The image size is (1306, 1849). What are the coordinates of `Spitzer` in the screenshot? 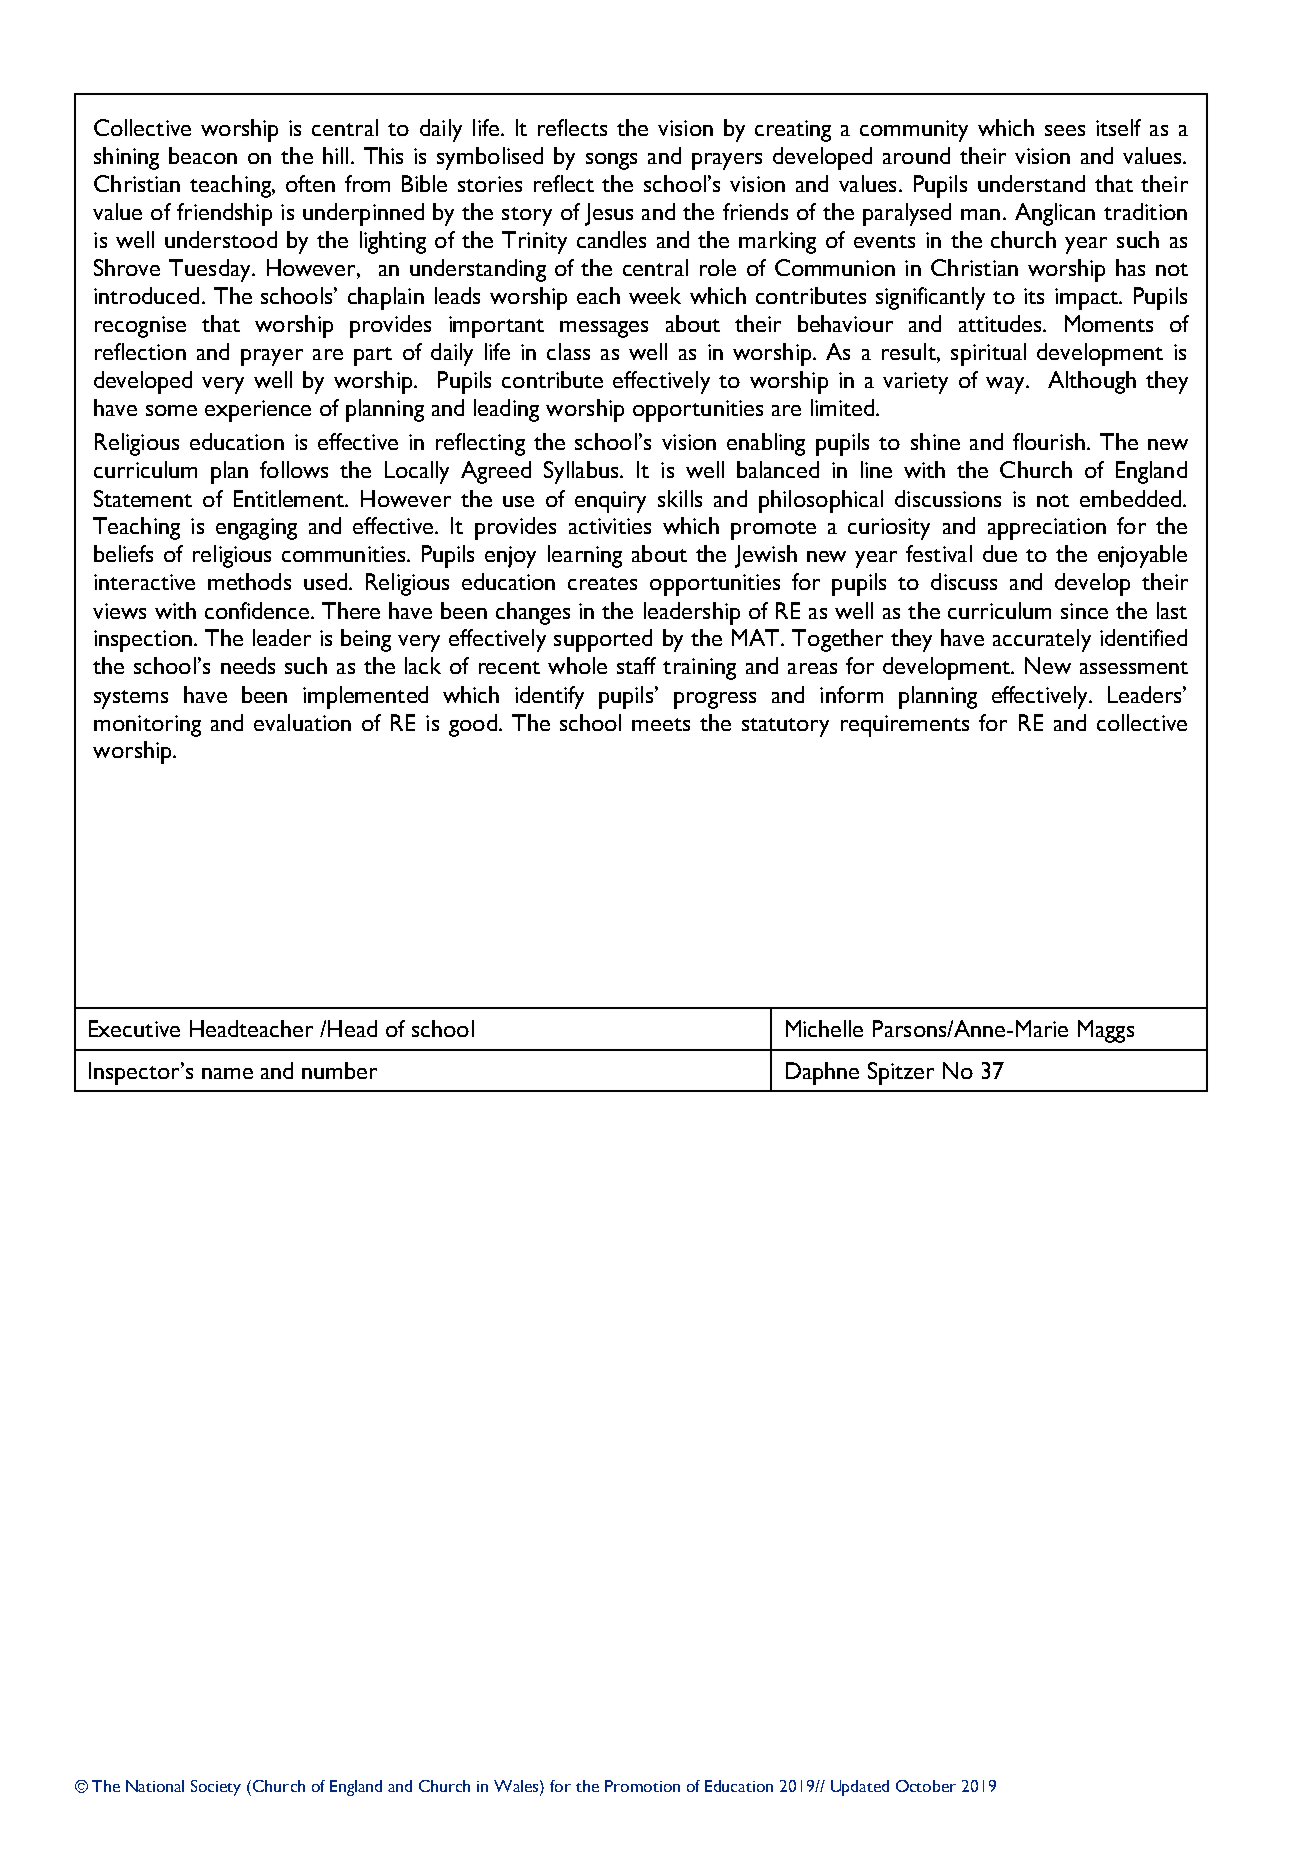 It's located at (901, 1073).
